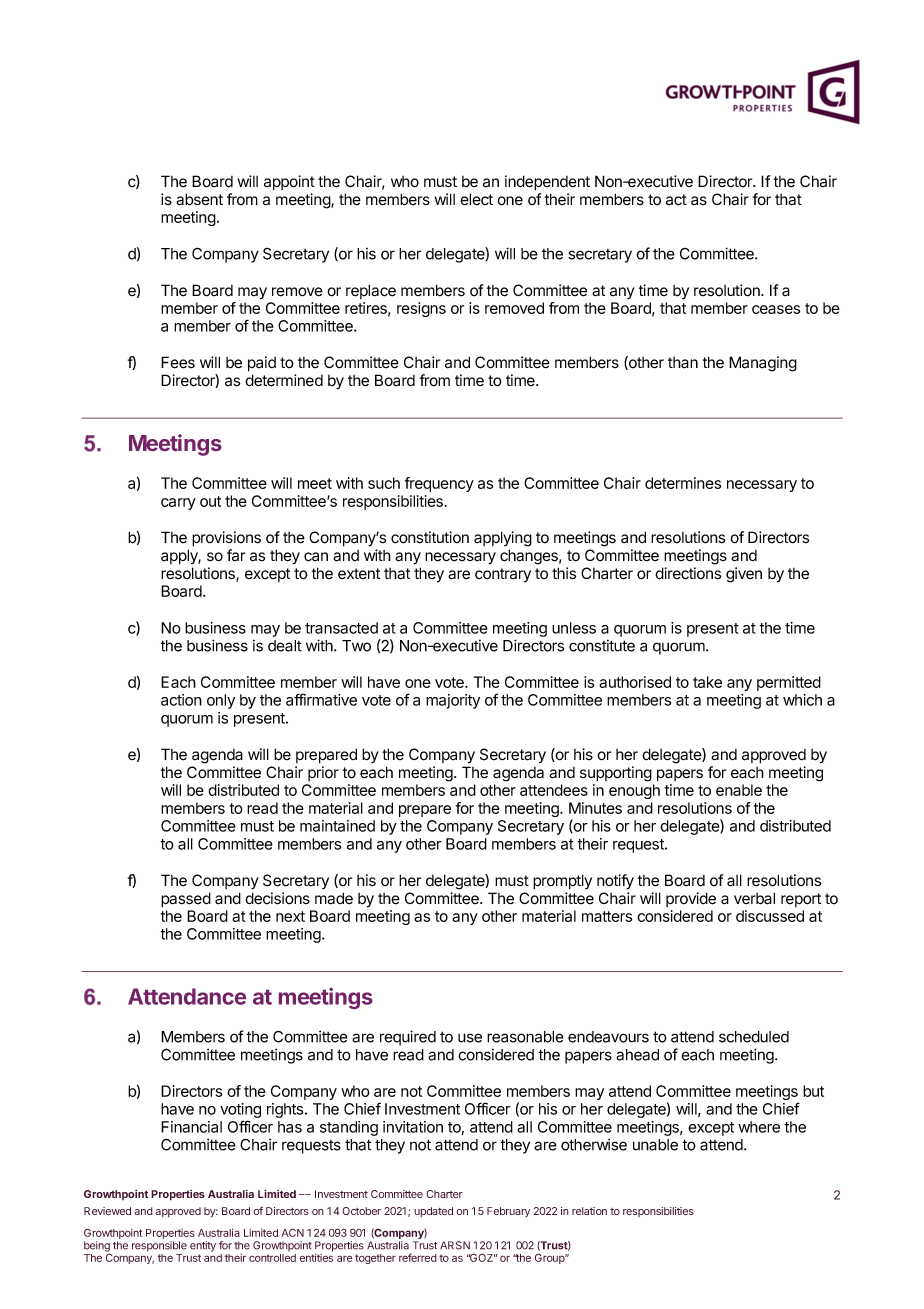  I want to click on ceases, so click(776, 309).
